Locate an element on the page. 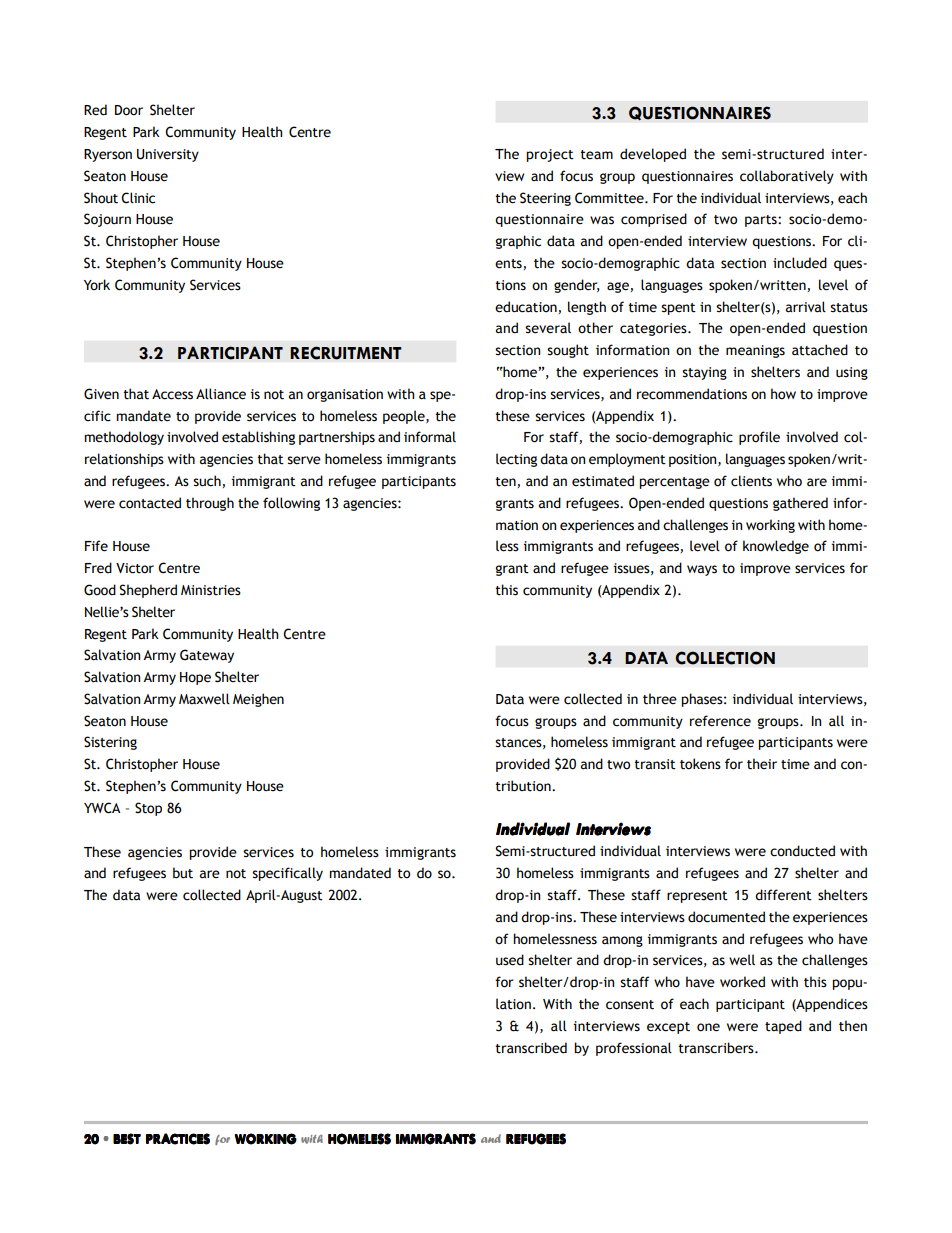  University is located at coordinates (168, 155).
